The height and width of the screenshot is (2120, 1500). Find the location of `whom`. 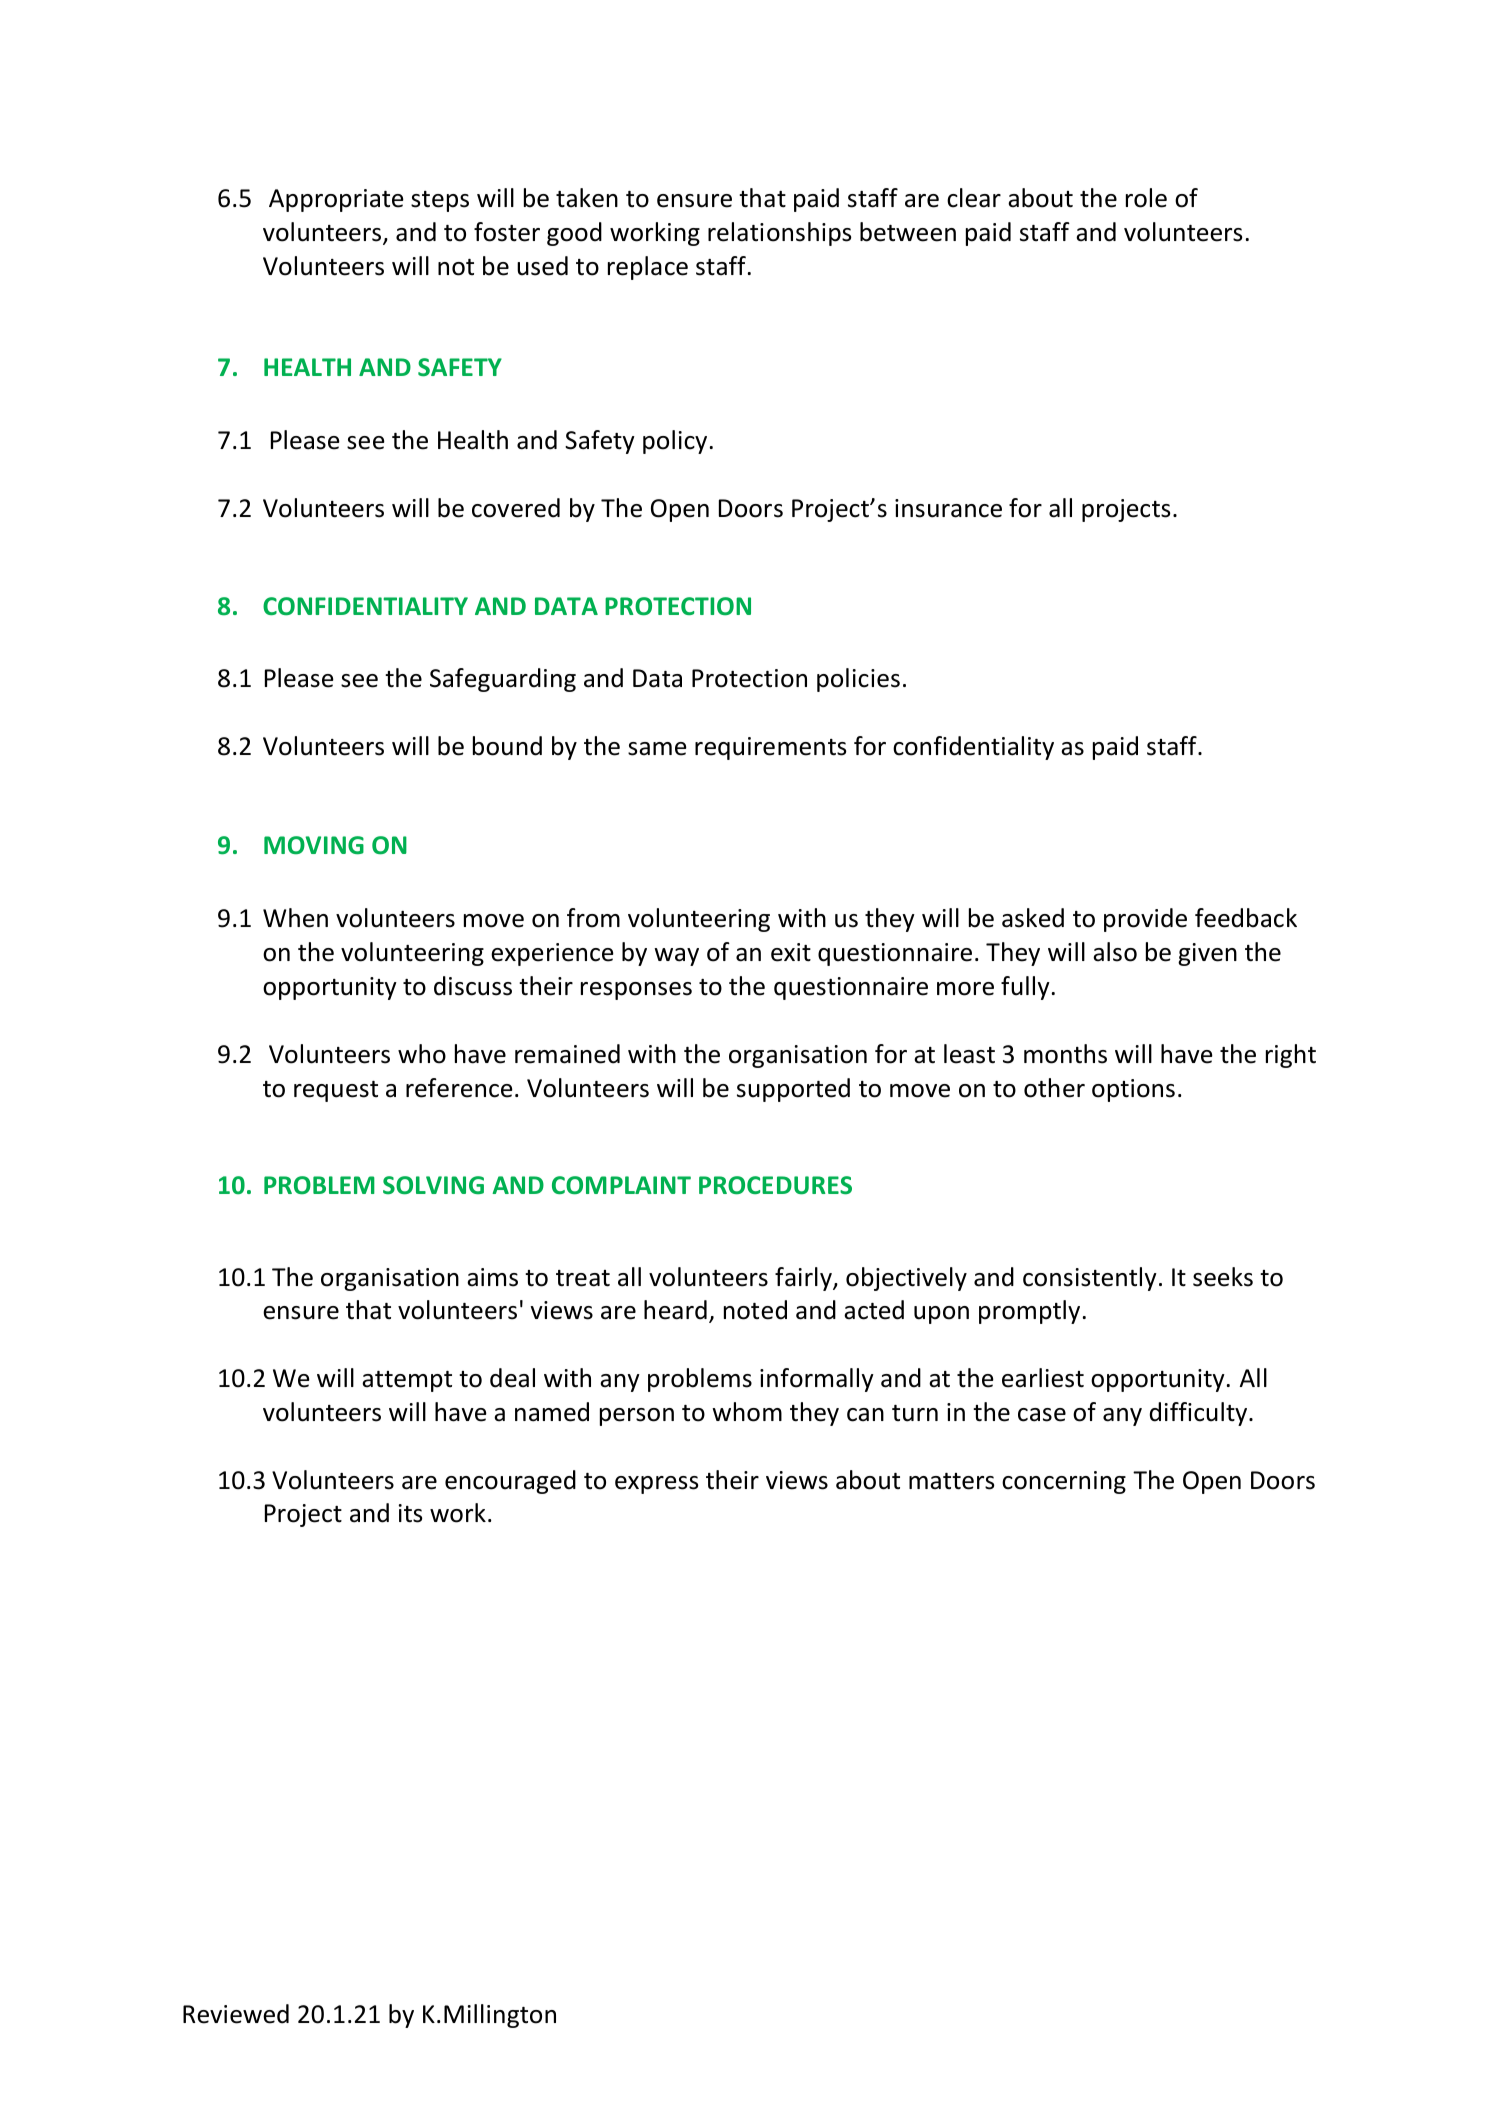

whom is located at coordinates (747, 1412).
